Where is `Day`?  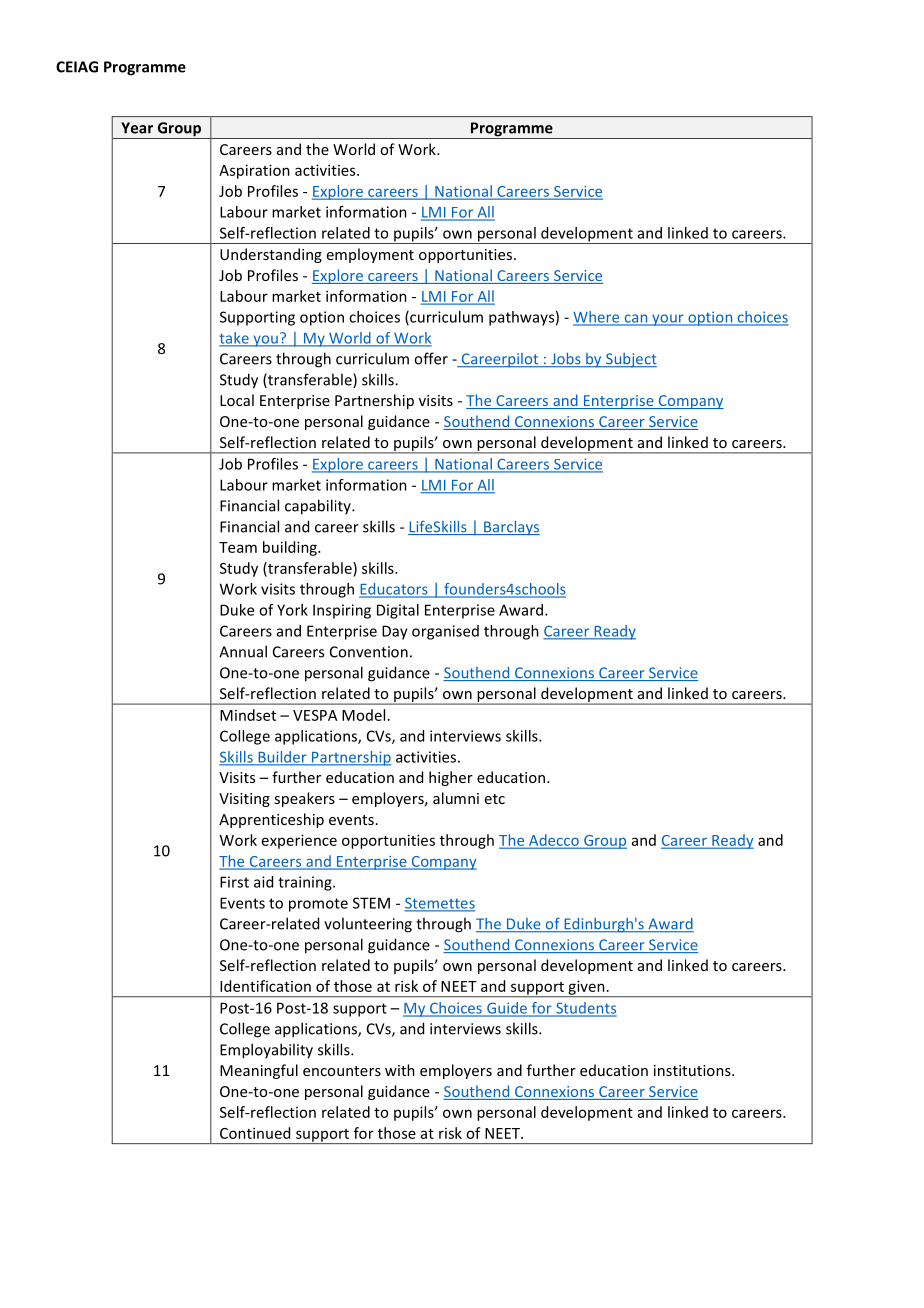 Day is located at coordinates (395, 632).
